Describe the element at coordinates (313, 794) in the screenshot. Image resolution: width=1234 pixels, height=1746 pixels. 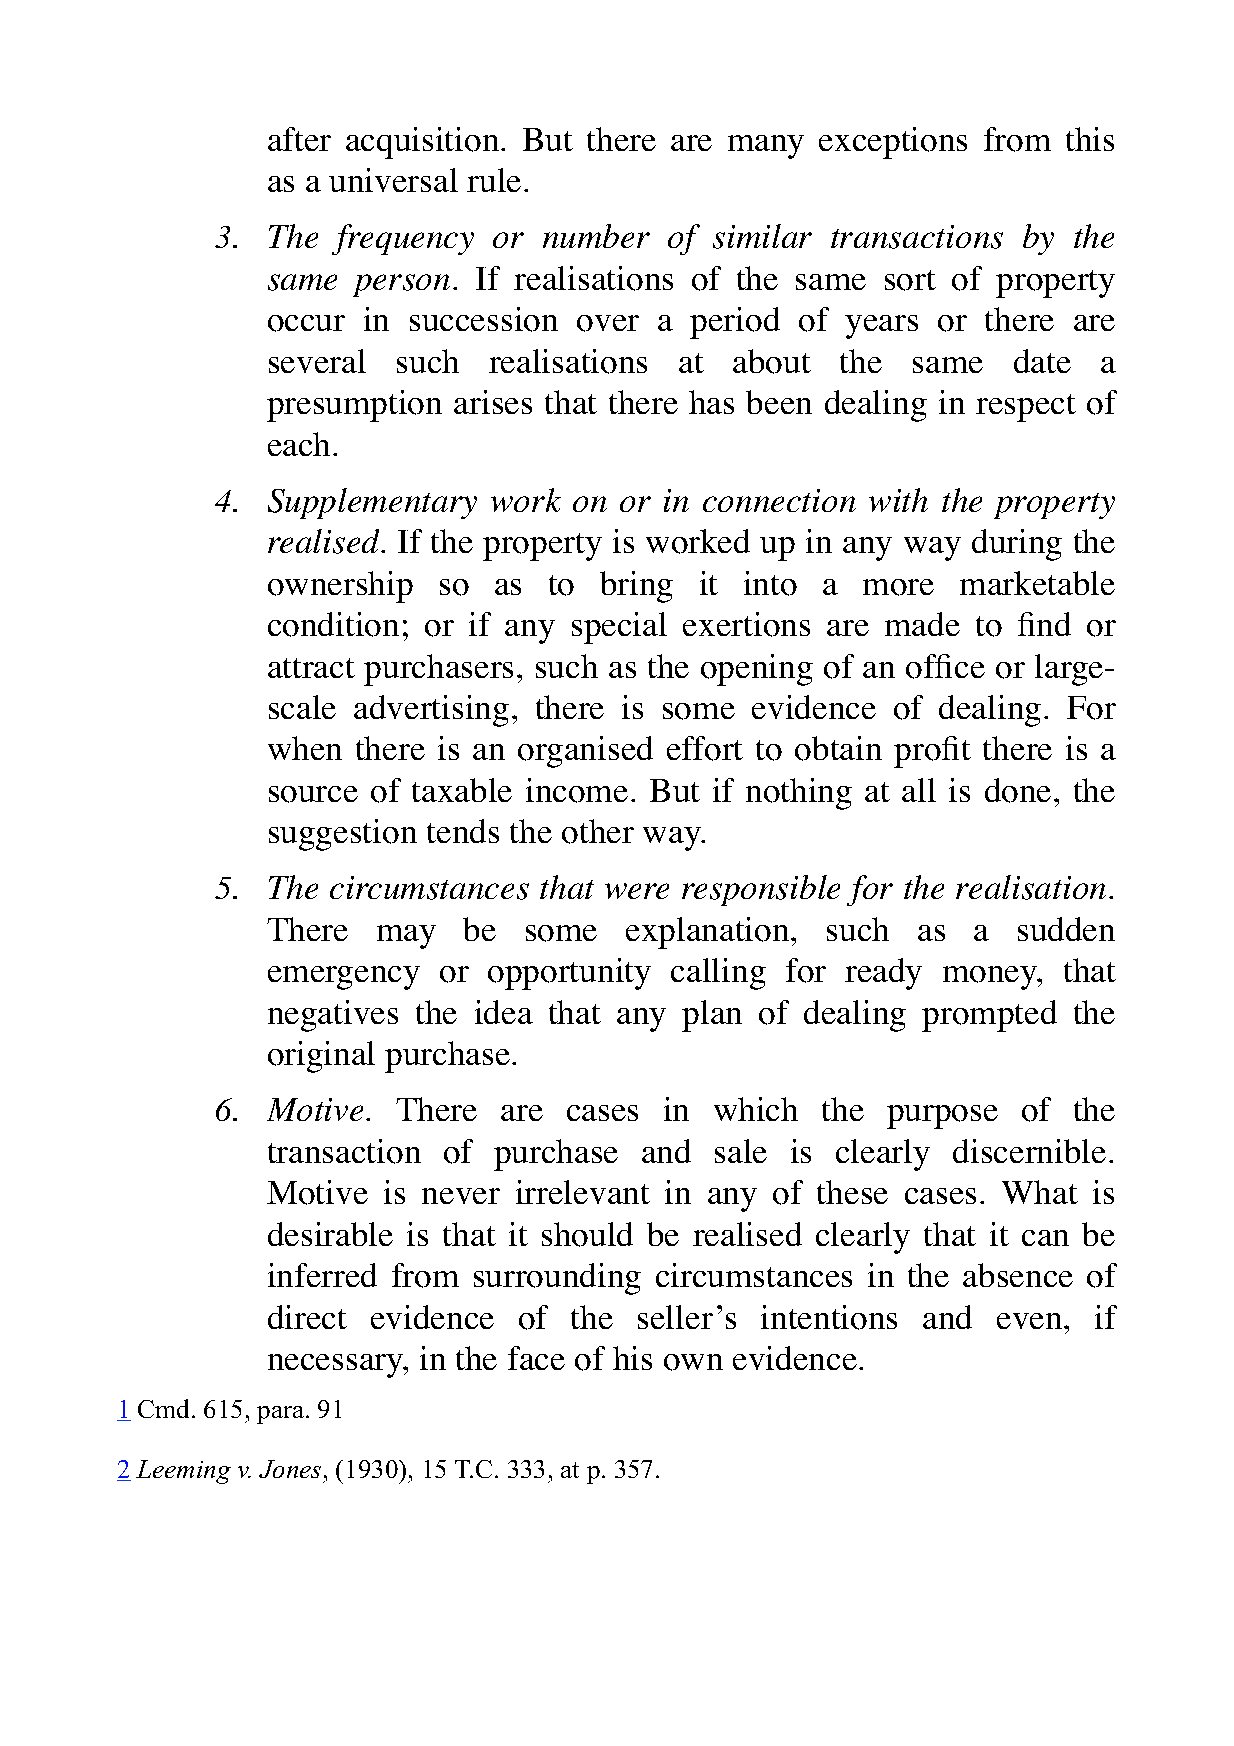
I see `source` at that location.
